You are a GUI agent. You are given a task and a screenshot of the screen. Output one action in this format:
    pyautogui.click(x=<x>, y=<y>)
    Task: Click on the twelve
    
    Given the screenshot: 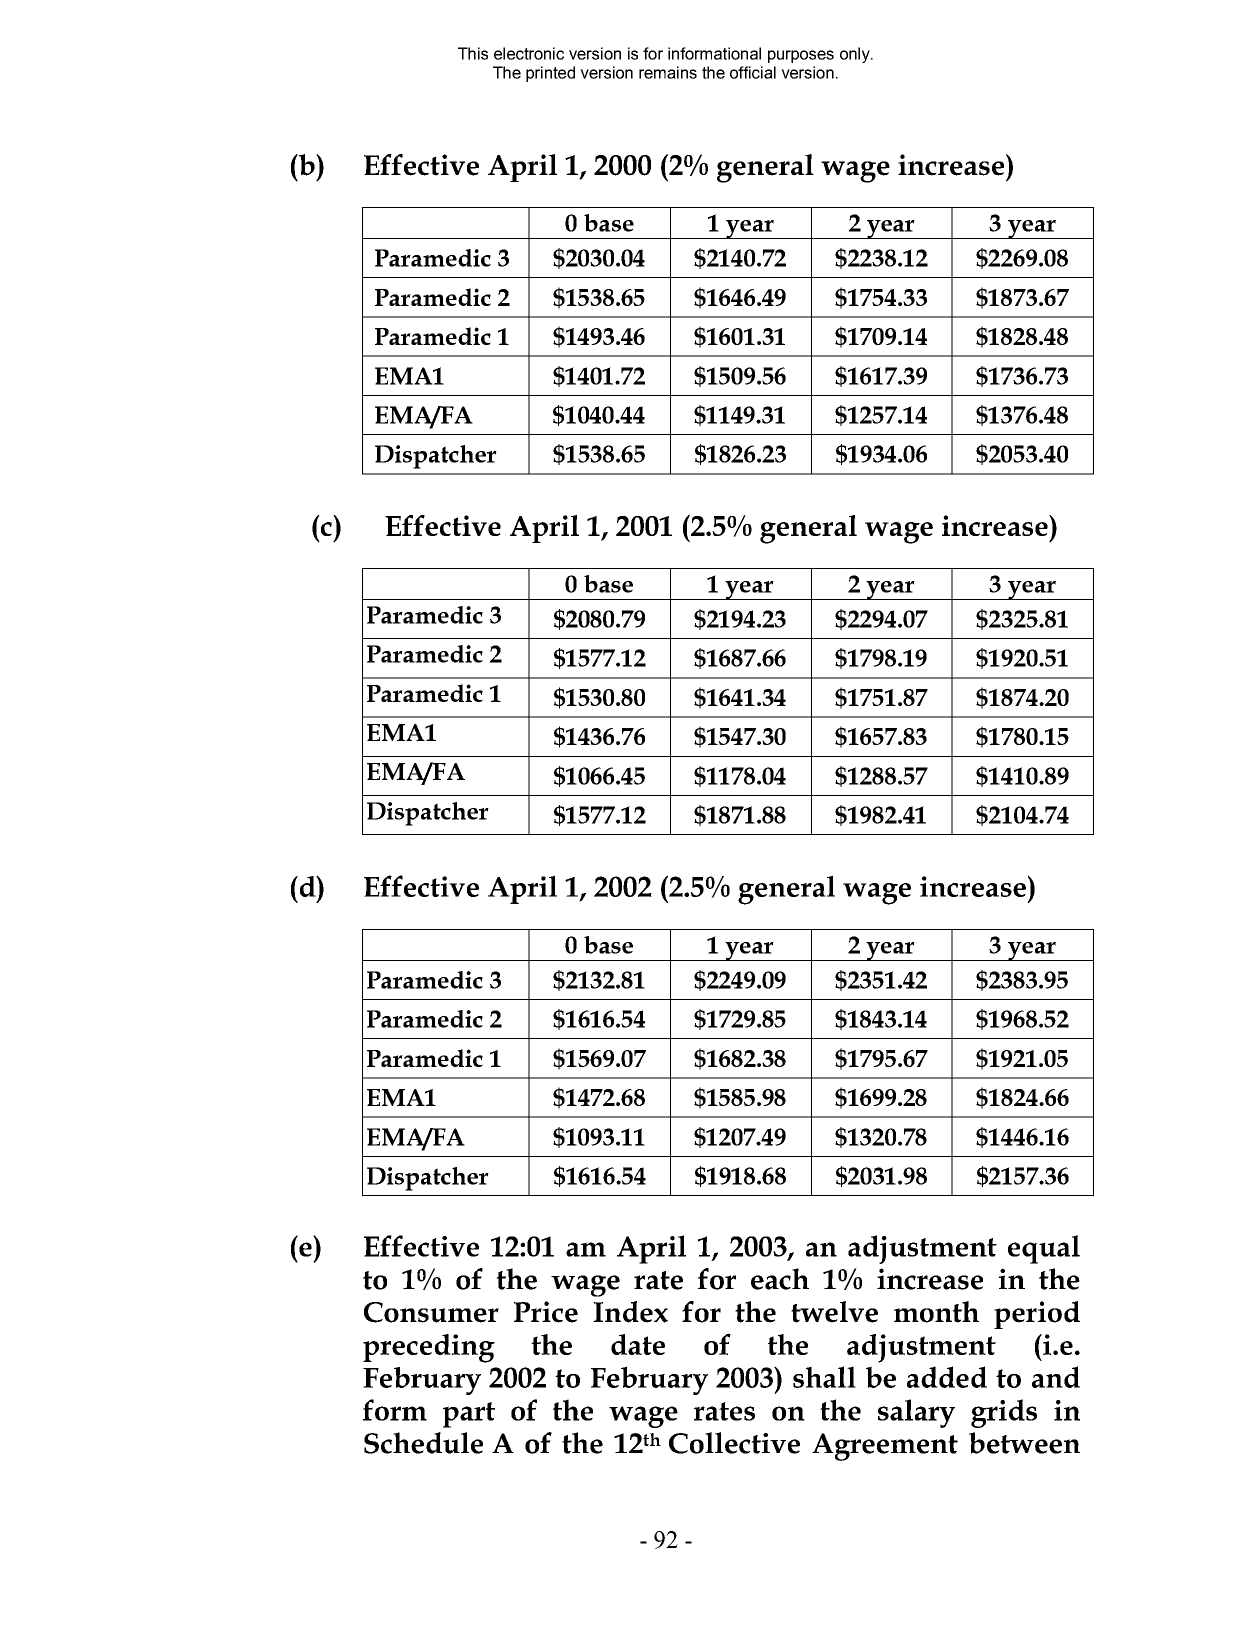 What is the action you would take?
    pyautogui.click(x=834, y=1312)
